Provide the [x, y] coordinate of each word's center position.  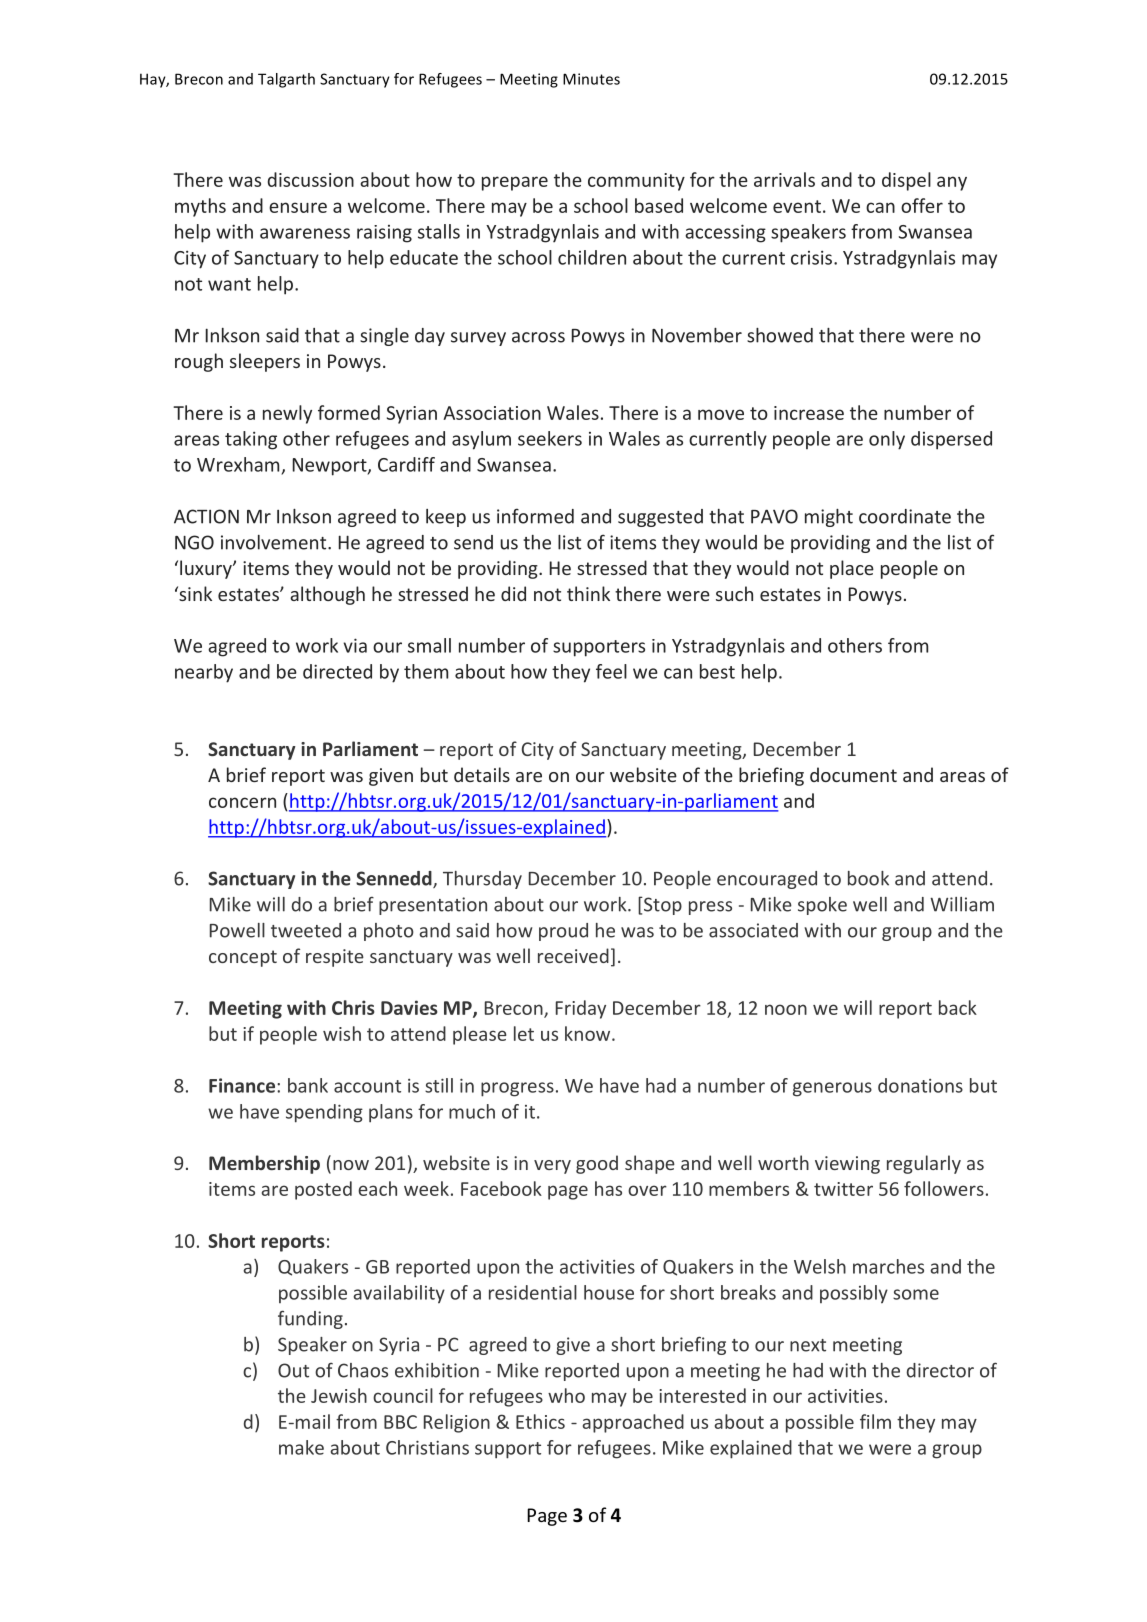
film [875, 1421]
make [301, 1447]
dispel [906, 181]
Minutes [591, 79]
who [566, 1395]
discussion [311, 179]
